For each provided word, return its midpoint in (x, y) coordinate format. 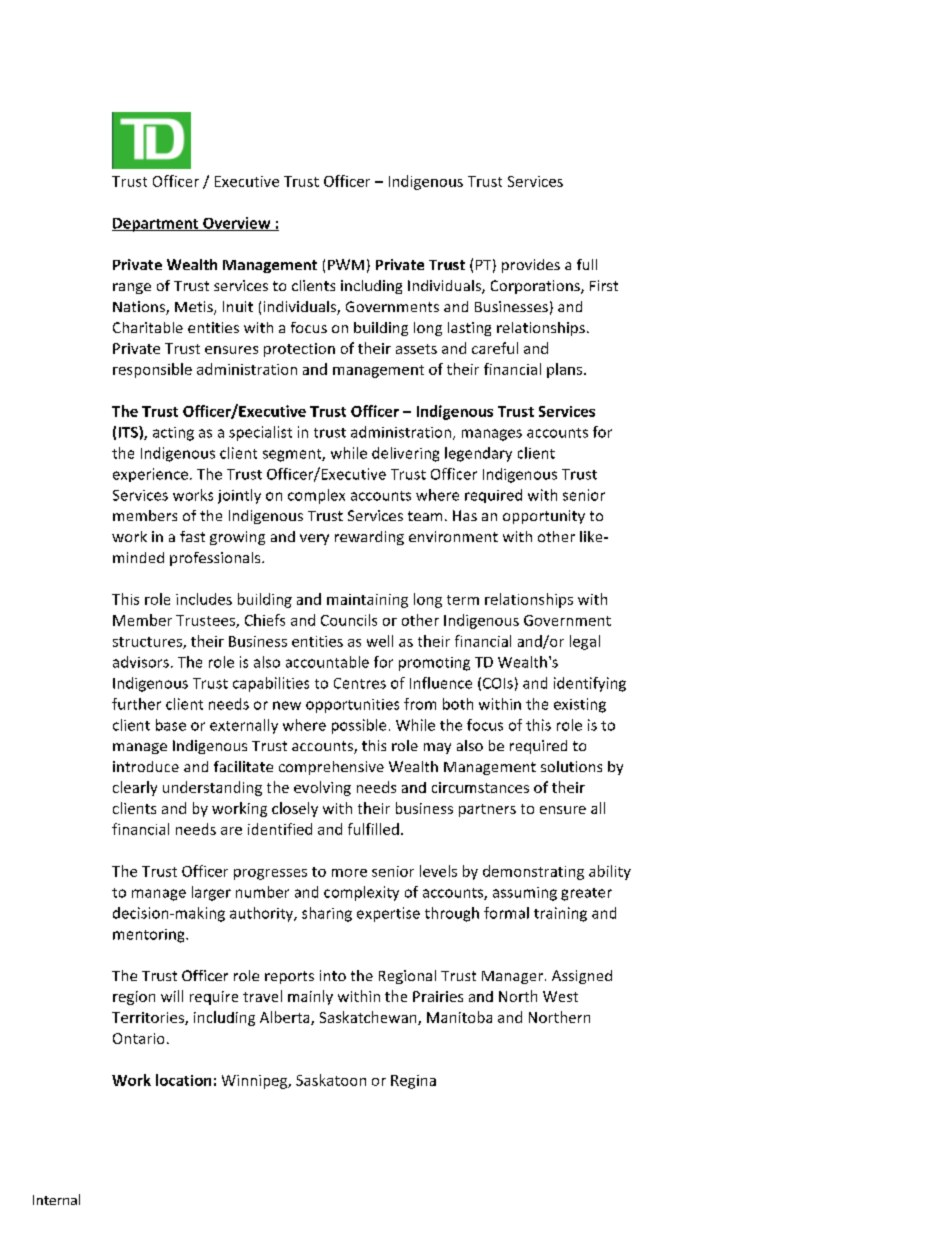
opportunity (544, 517)
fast (192, 536)
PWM (346, 264)
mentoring (150, 936)
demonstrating (533, 872)
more (349, 873)
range (132, 288)
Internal (56, 1199)
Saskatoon (331, 1080)
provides (531, 266)
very (314, 539)
